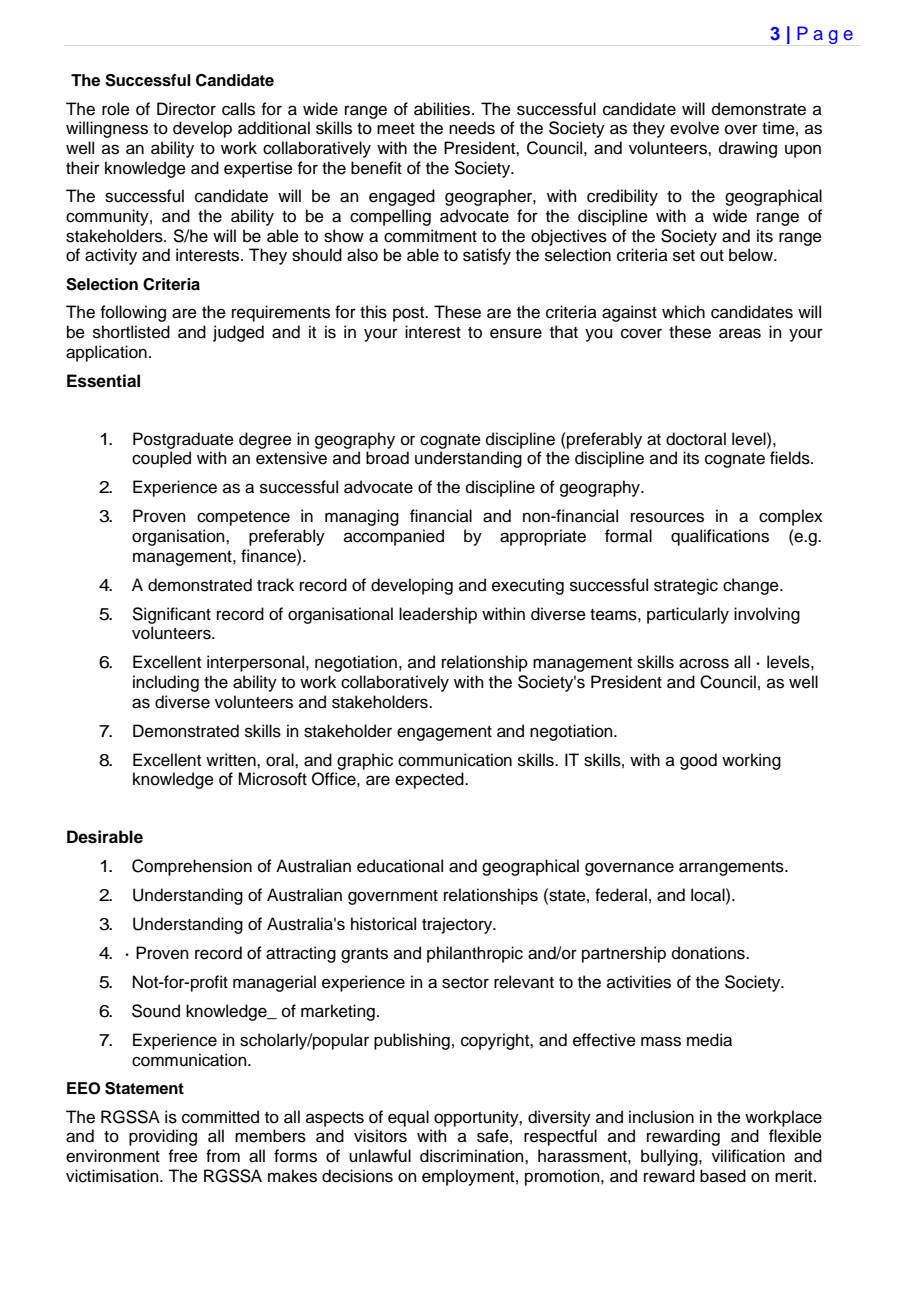  What do you see at coordinates (694, 128) in the document?
I see `evolve` at bounding box center [694, 128].
